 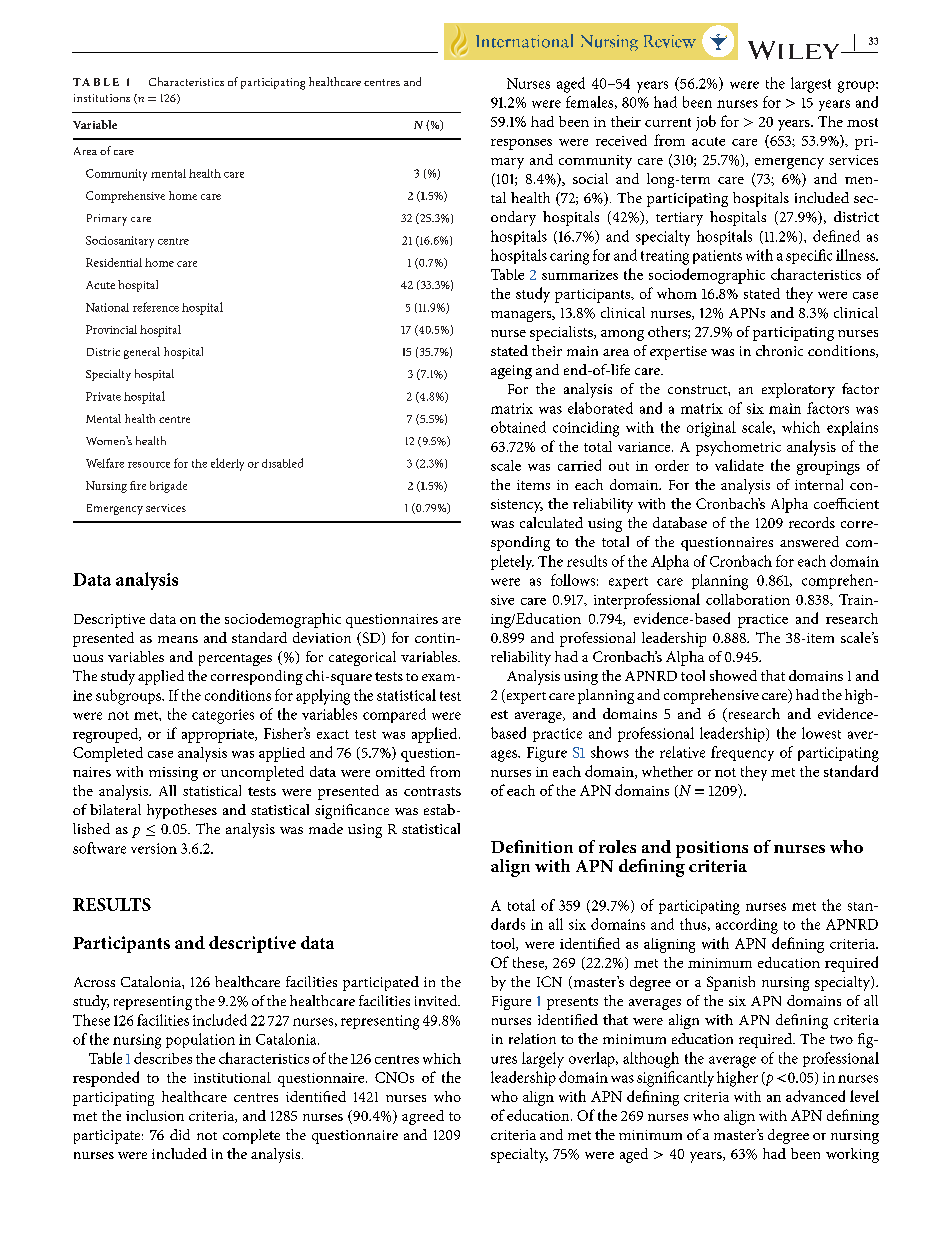 What do you see at coordinates (423, 1117) in the document?
I see `agreed` at bounding box center [423, 1117].
